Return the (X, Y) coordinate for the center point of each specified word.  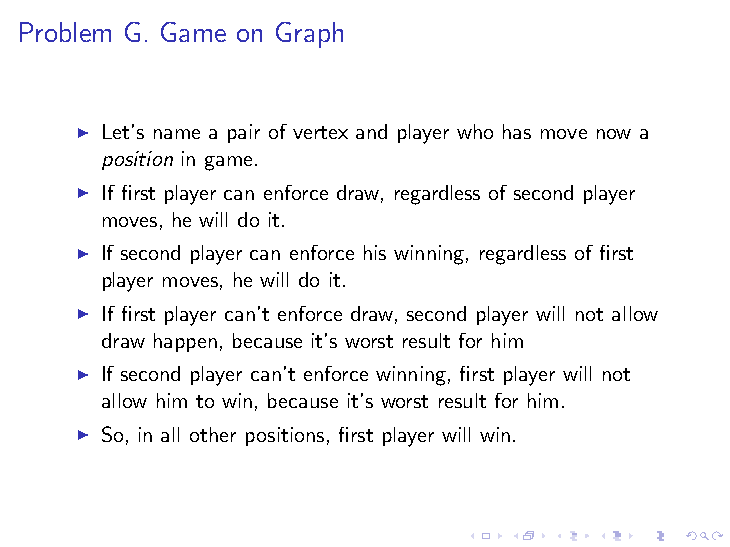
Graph (309, 35)
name (177, 134)
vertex (320, 132)
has (517, 131)
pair (244, 133)
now (614, 134)
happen (185, 342)
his (375, 252)
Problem (65, 32)
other (213, 434)
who (475, 131)
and (371, 131)
